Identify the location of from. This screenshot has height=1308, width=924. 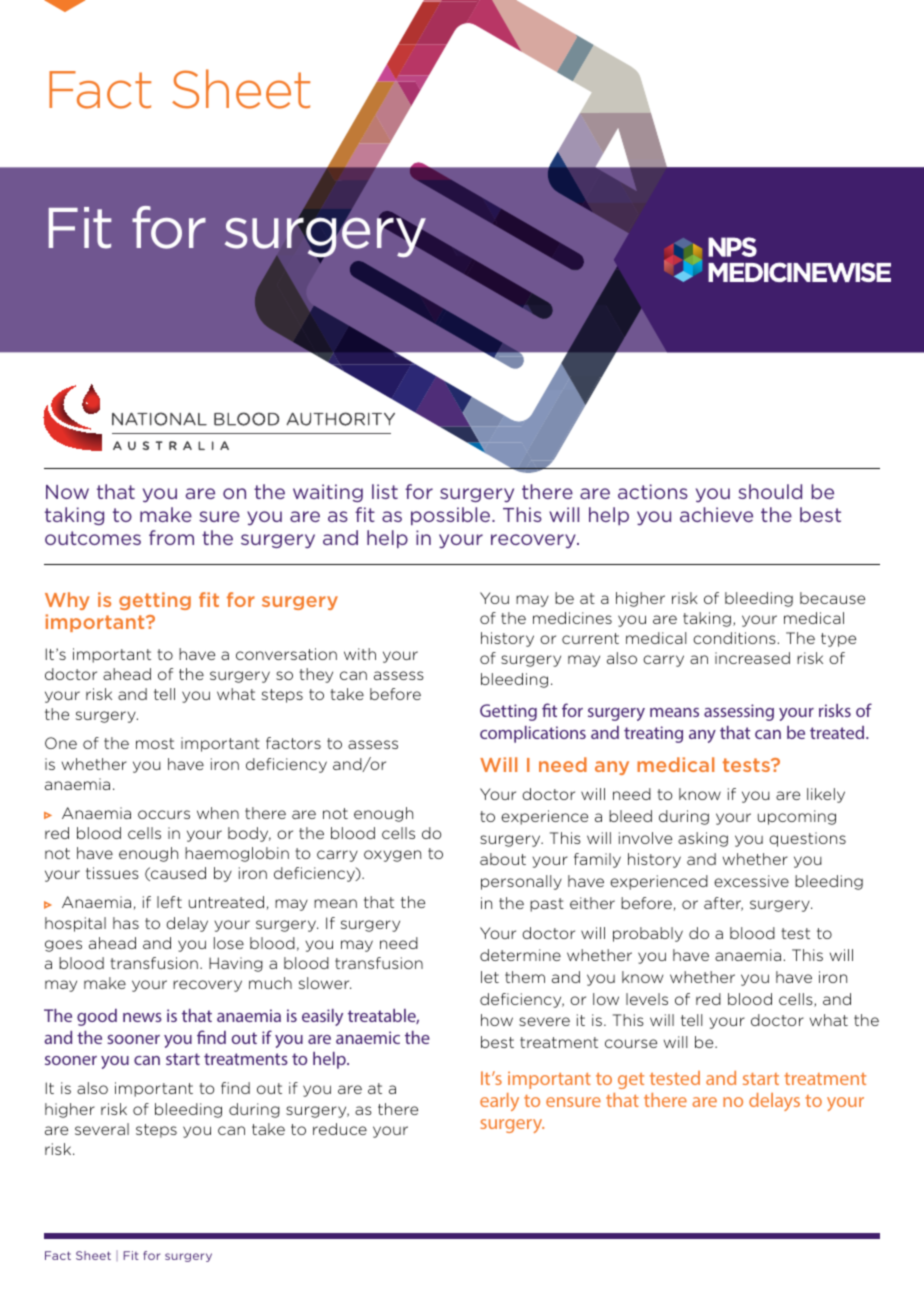
(171, 537).
